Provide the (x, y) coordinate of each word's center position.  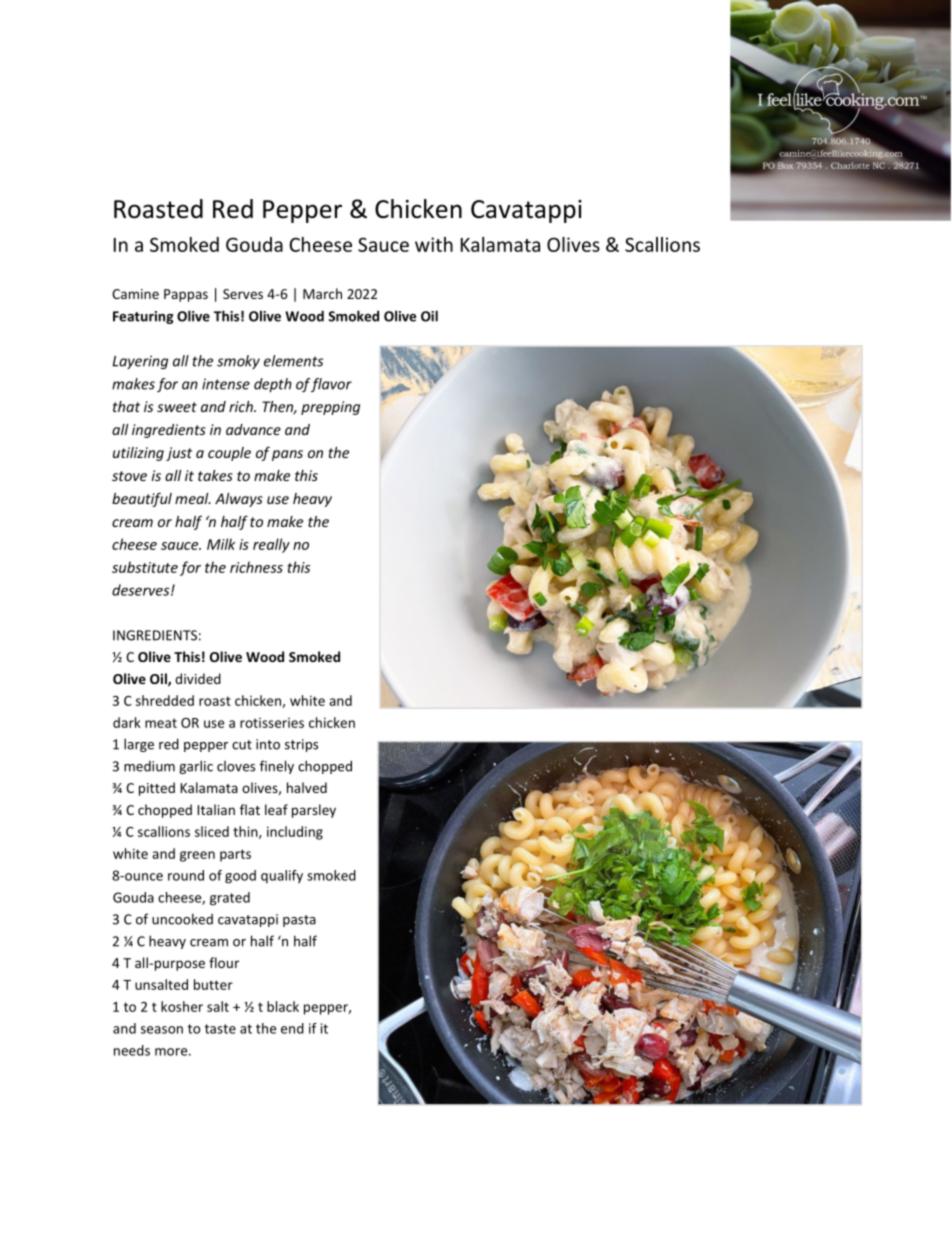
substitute (145, 567)
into (268, 744)
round (186, 875)
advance (253, 429)
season (162, 1030)
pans (287, 455)
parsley (314, 811)
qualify (282, 876)
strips (301, 745)
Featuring (143, 317)
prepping (330, 408)
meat (161, 723)
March (322, 293)
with (434, 244)
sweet (177, 407)
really (271, 545)
